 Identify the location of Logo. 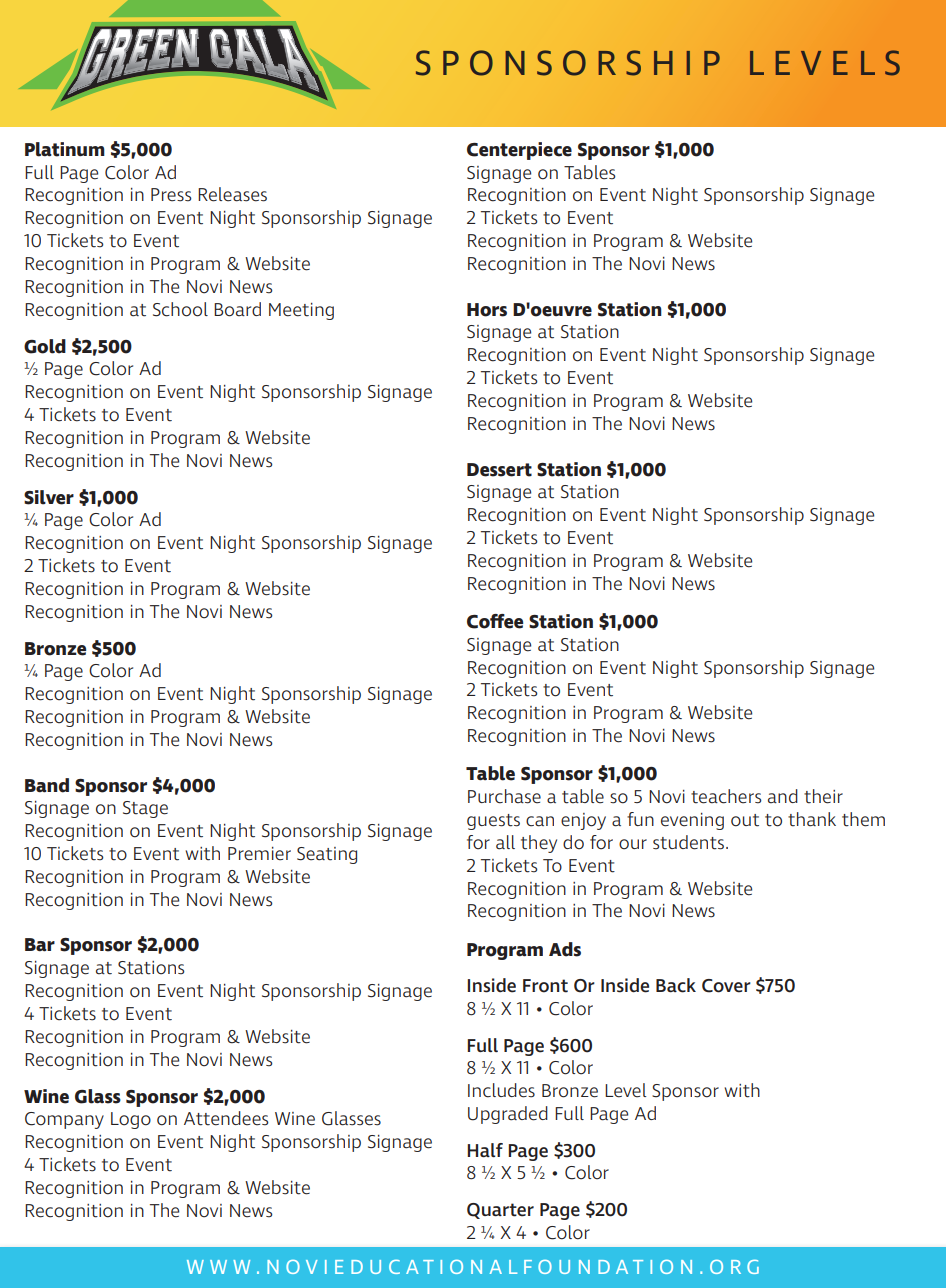
(131, 1120).
